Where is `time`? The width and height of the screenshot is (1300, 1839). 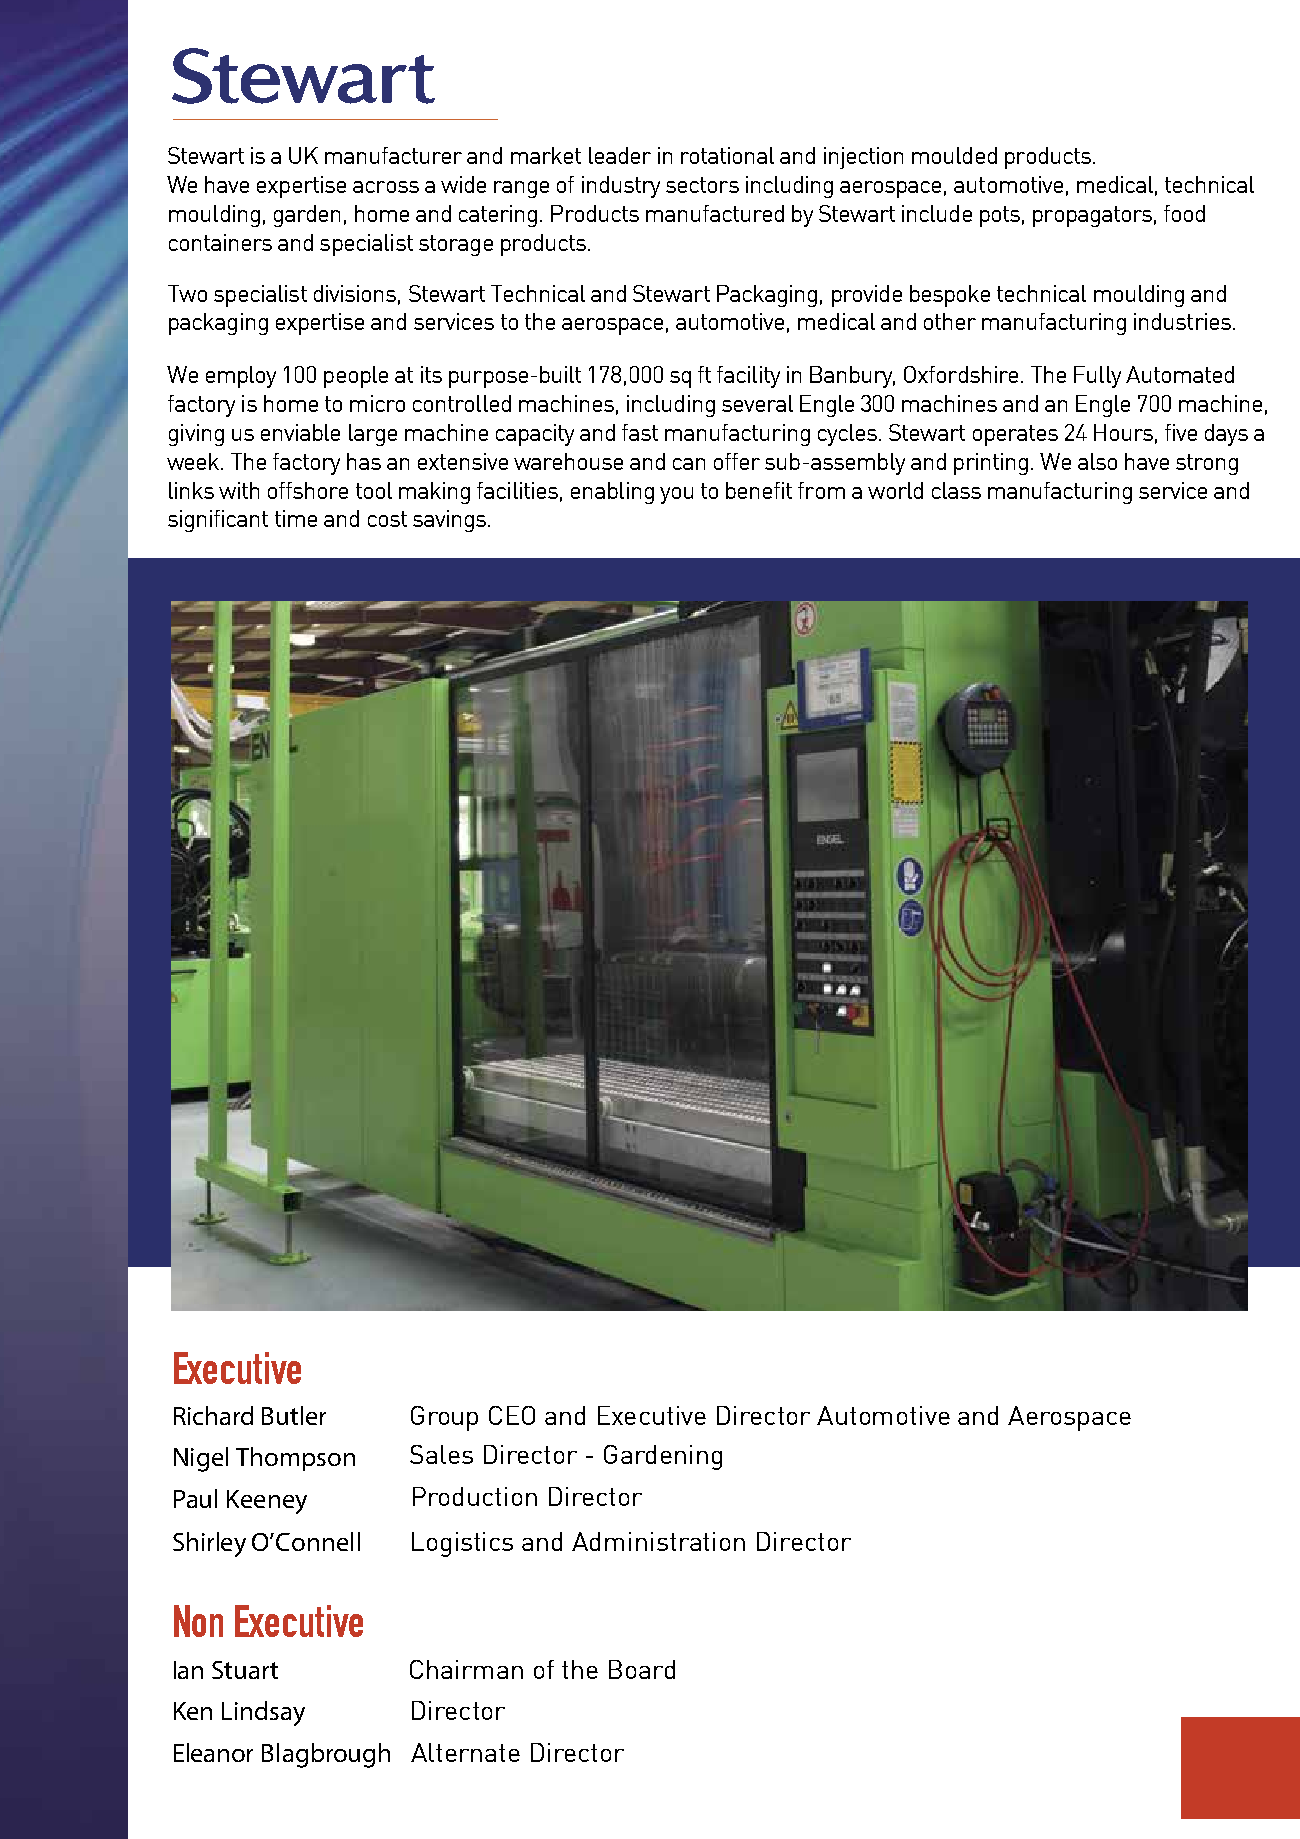
time is located at coordinates (296, 518).
